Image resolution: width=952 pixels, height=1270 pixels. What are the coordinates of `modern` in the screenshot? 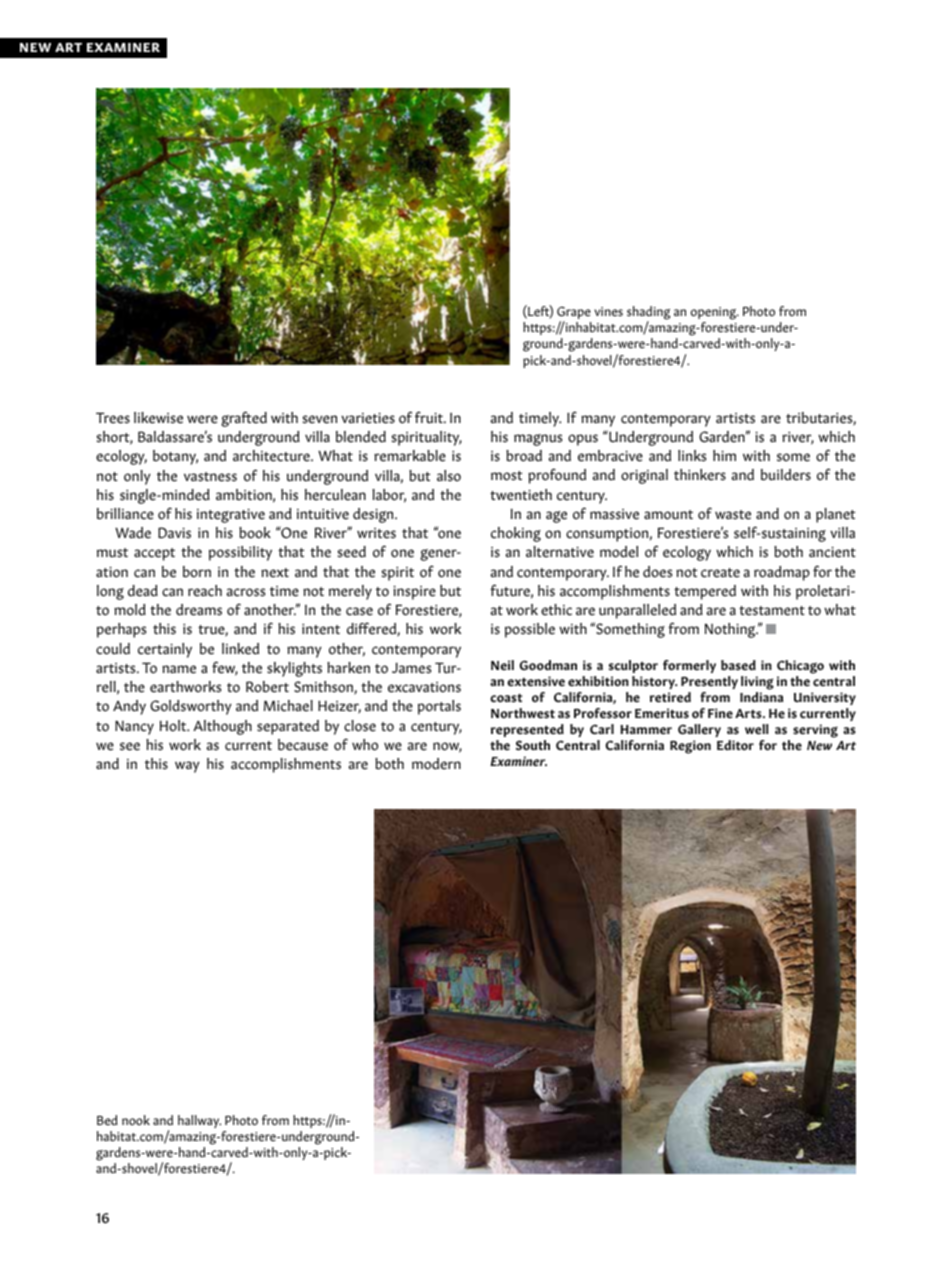 It's located at (436, 764).
